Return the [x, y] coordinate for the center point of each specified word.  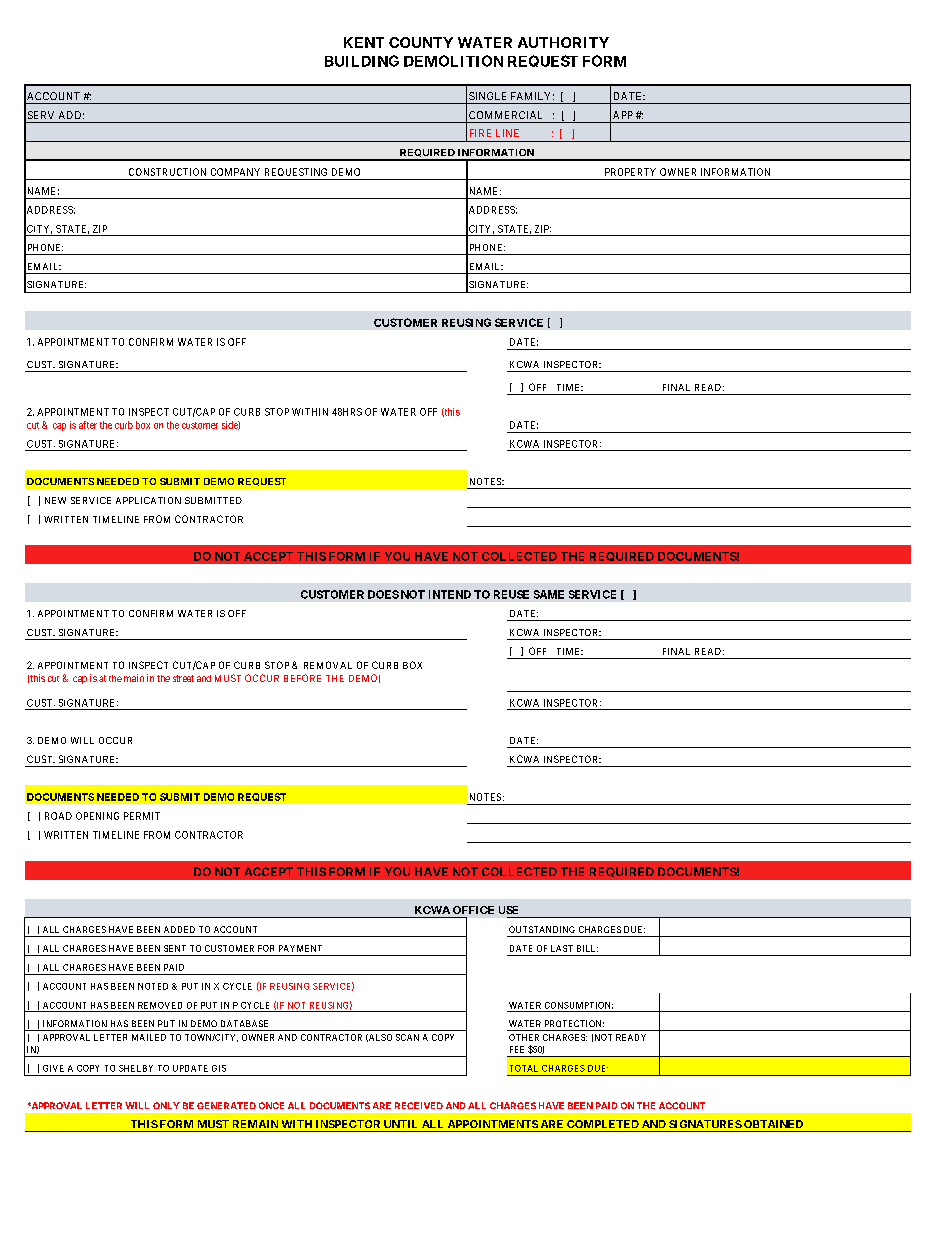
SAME [549, 594]
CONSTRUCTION [167, 172]
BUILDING [362, 61]
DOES [383, 594]
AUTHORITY [563, 42]
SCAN [407, 1037]
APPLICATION [148, 500]
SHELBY [136, 1068]
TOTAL [524, 1068]
